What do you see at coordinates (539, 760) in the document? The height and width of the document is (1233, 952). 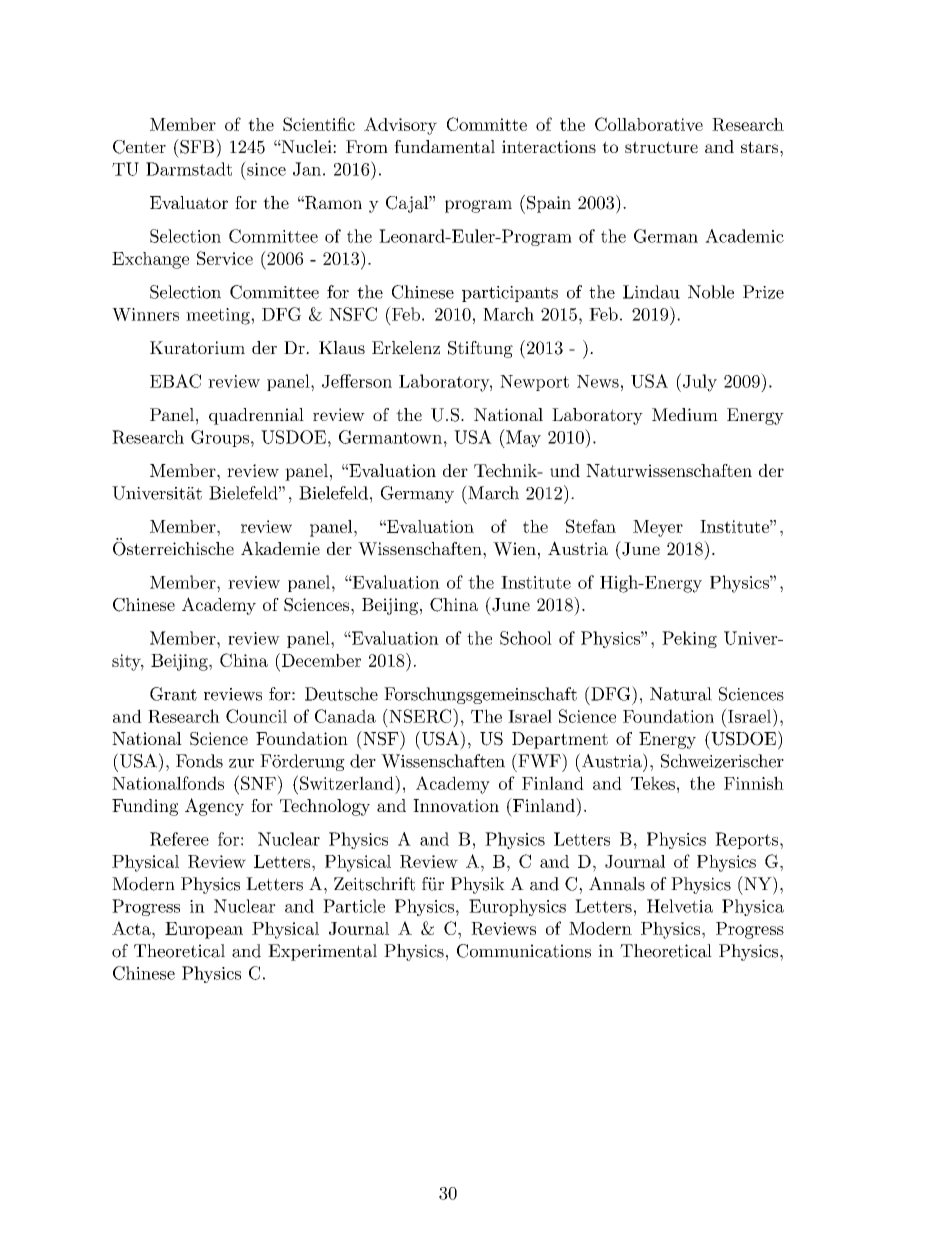 I see `FWF` at bounding box center [539, 760].
